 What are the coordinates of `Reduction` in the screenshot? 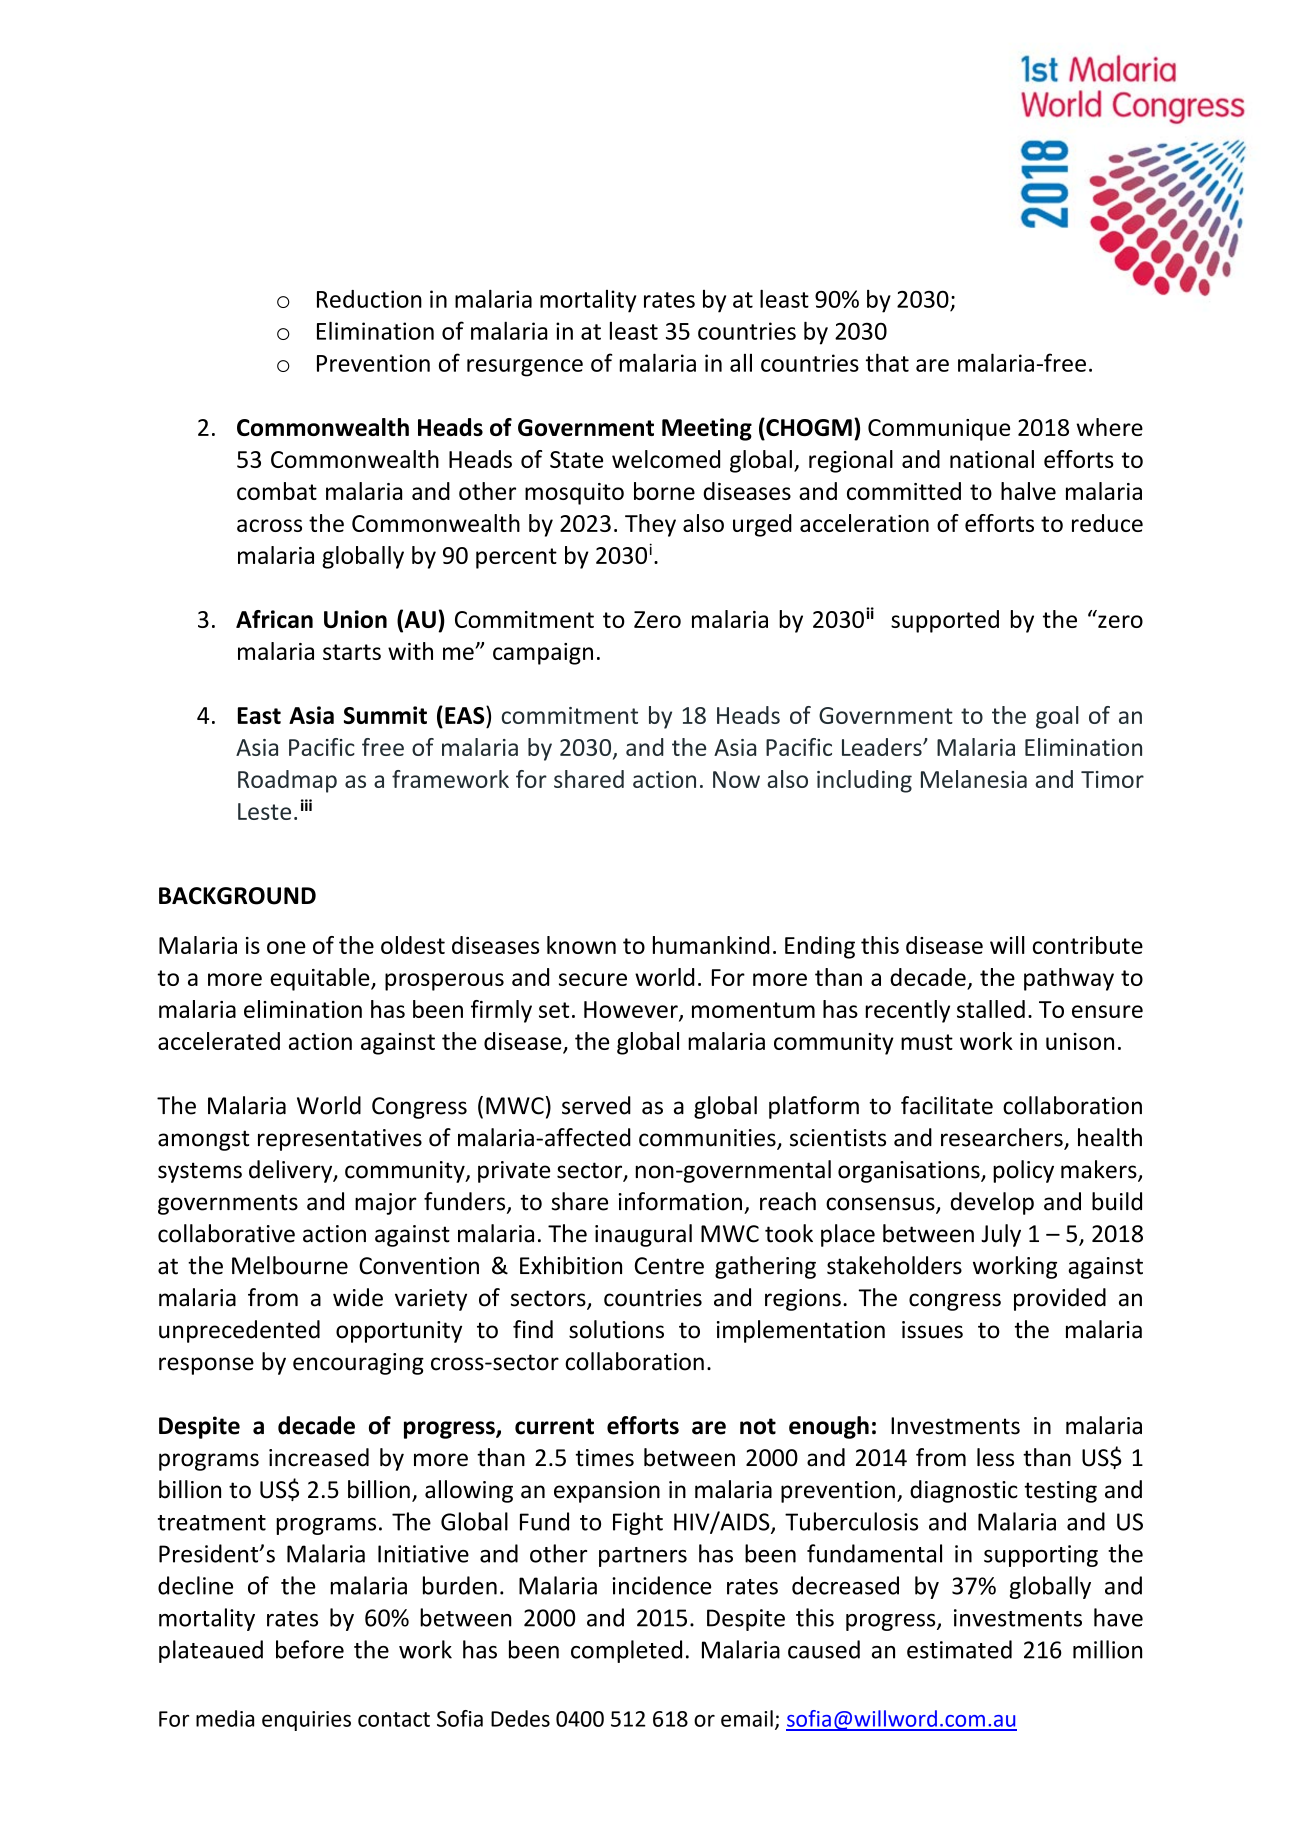 It's located at (369, 299).
